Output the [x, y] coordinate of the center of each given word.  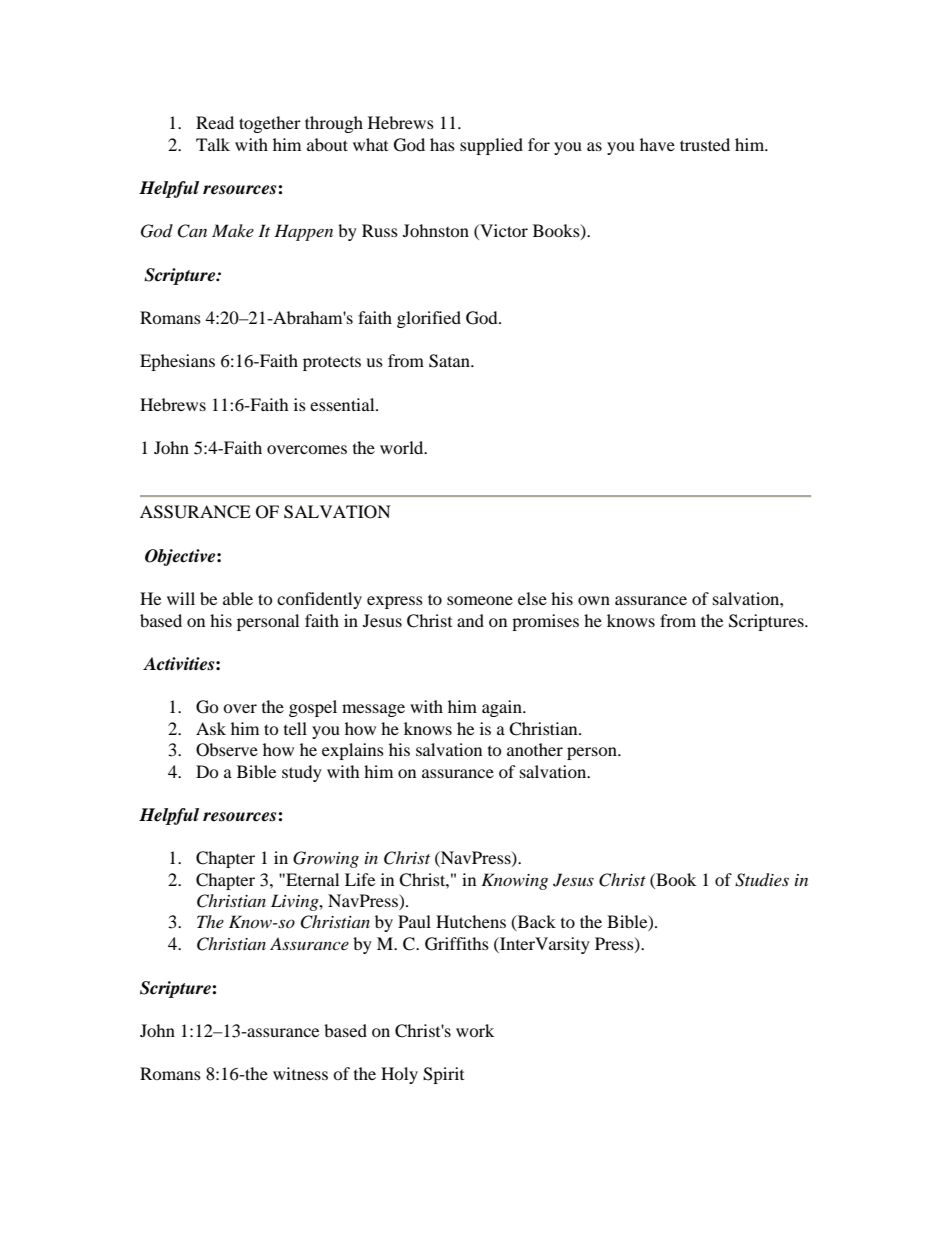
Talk [213, 144]
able [238, 598]
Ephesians [177, 362]
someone [480, 600]
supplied [491, 146]
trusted [705, 144]
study [302, 773]
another [535, 749]
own [594, 600]
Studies [762, 880]
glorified [429, 319]
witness [300, 1073]
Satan [450, 361]
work [475, 1030]
